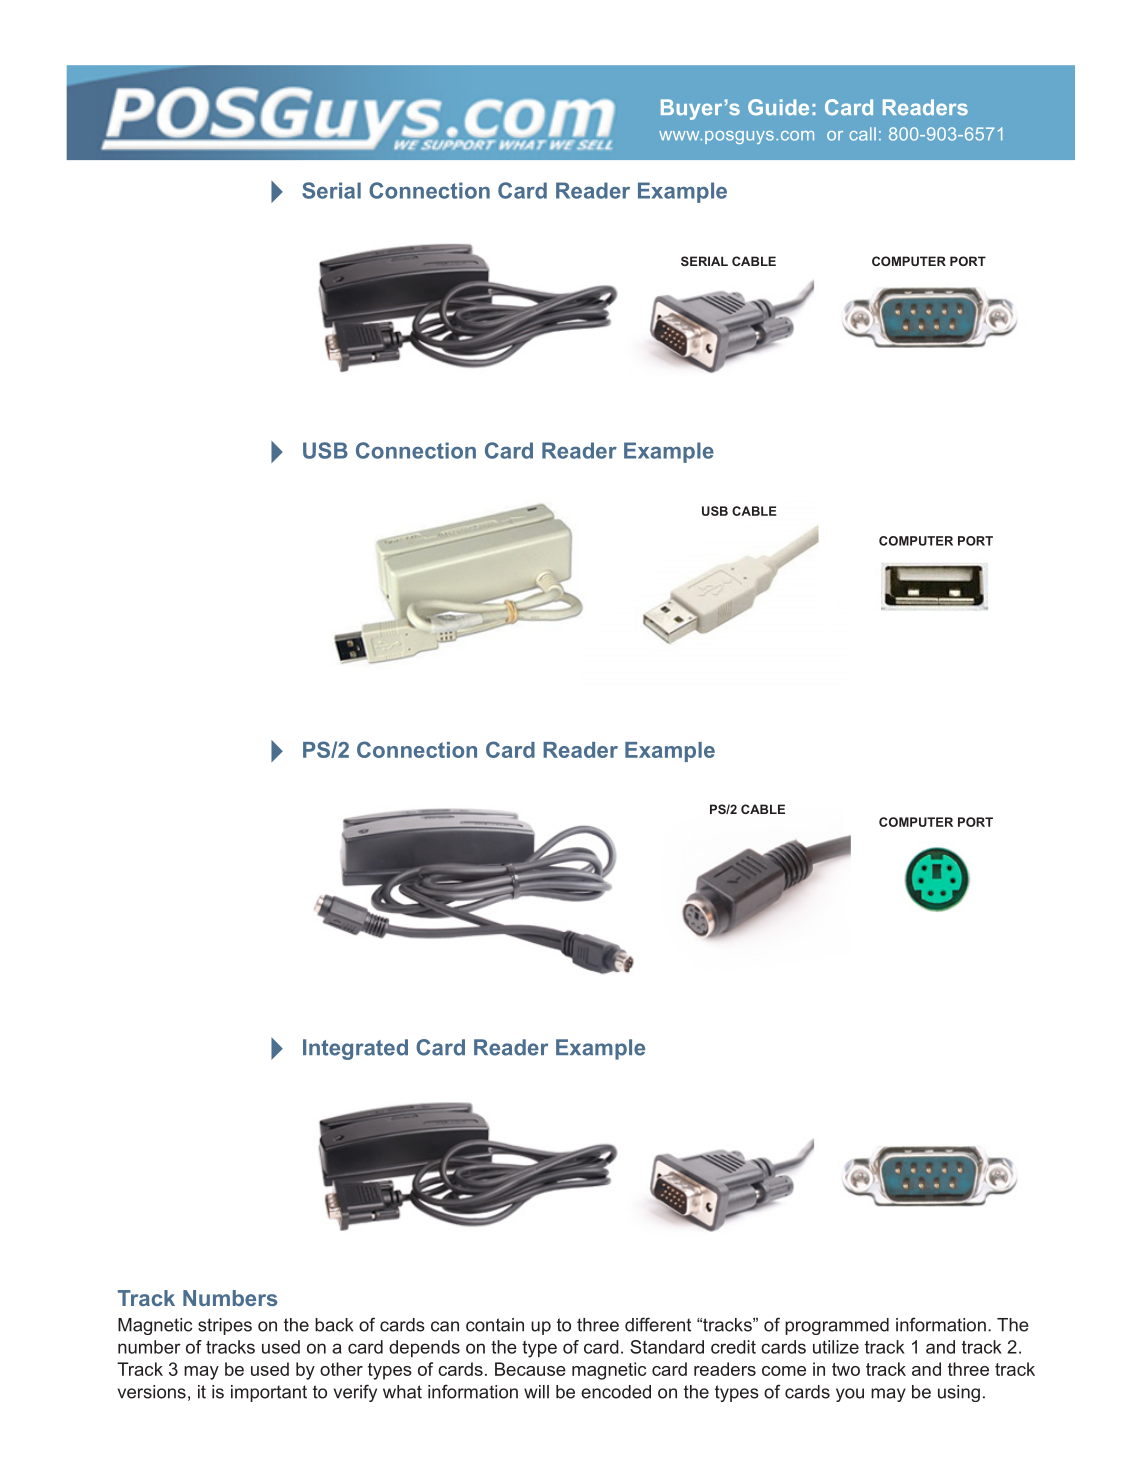 This screenshot has width=1138, height=1472. Describe the element at coordinates (355, 1049) in the screenshot. I see `Integrated` at that location.
